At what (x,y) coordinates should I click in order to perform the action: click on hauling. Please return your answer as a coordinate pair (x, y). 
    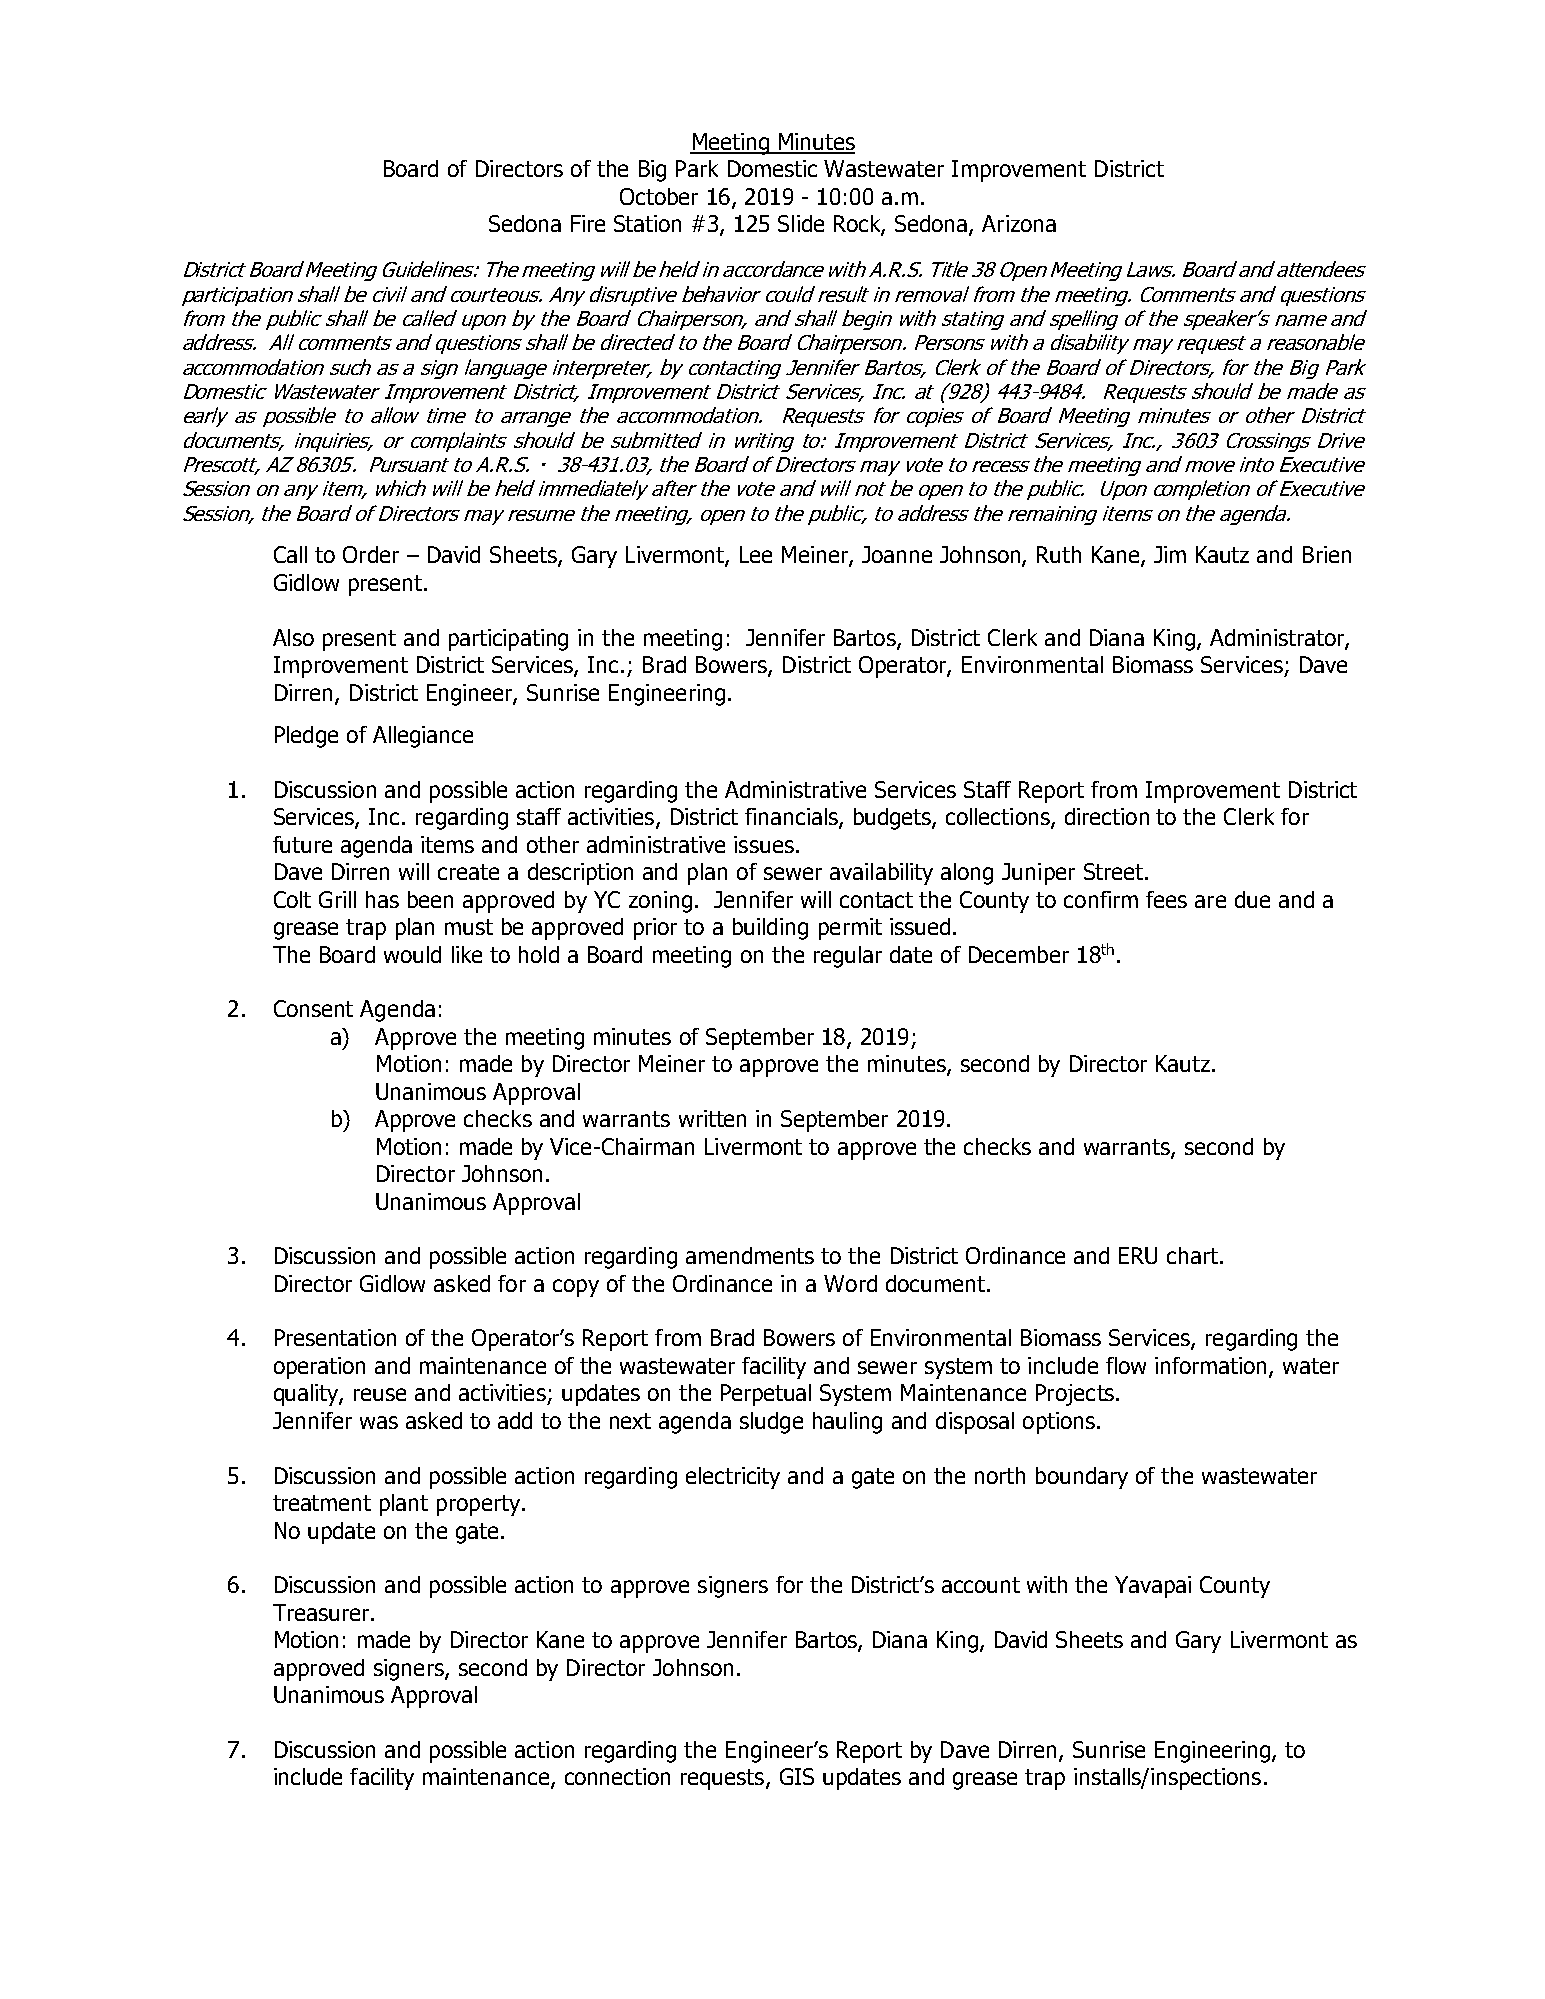
    Looking at the image, I should click on (847, 1423).
